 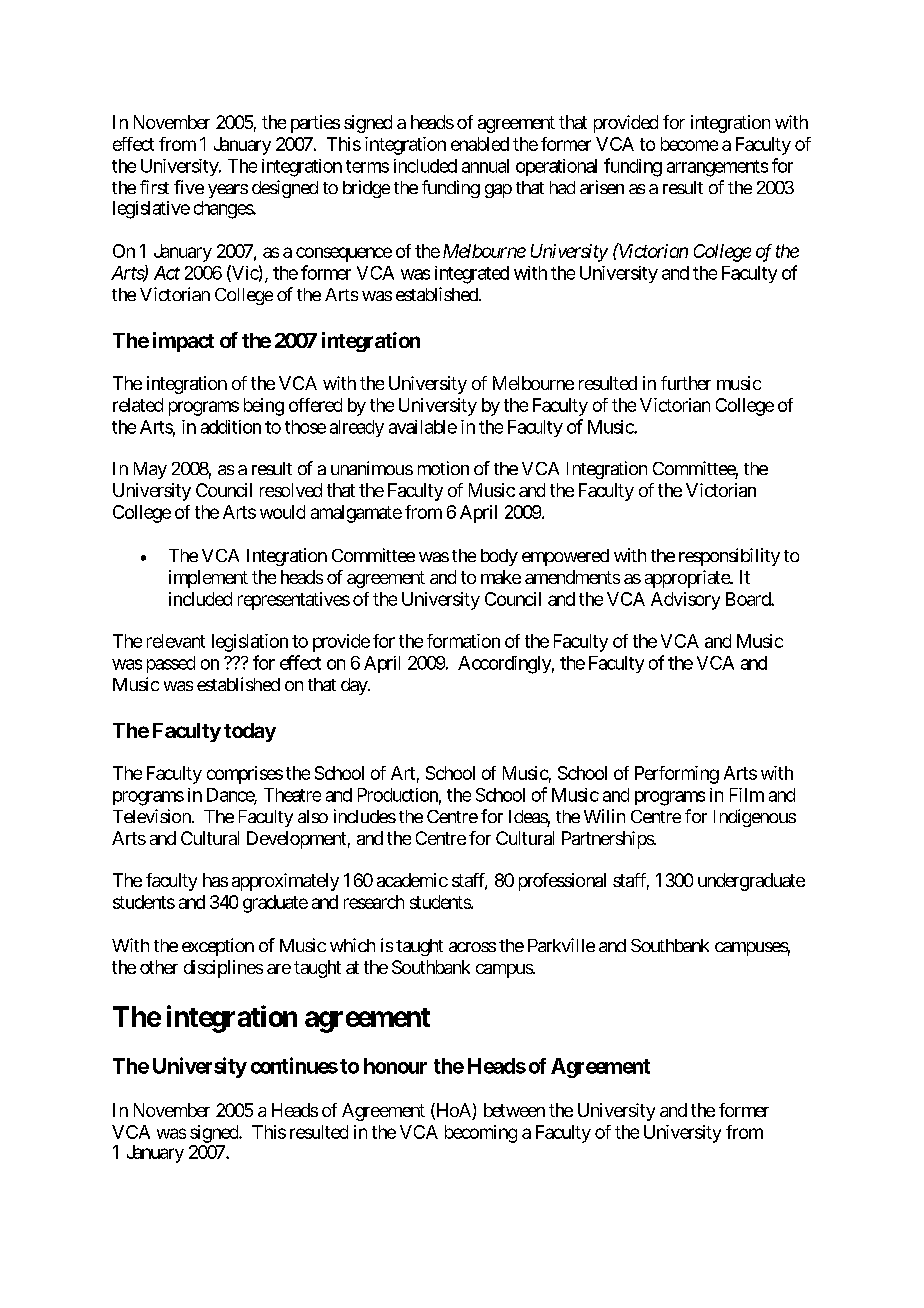 What do you see at coordinates (729, 557) in the screenshot?
I see `responsibility` at bounding box center [729, 557].
